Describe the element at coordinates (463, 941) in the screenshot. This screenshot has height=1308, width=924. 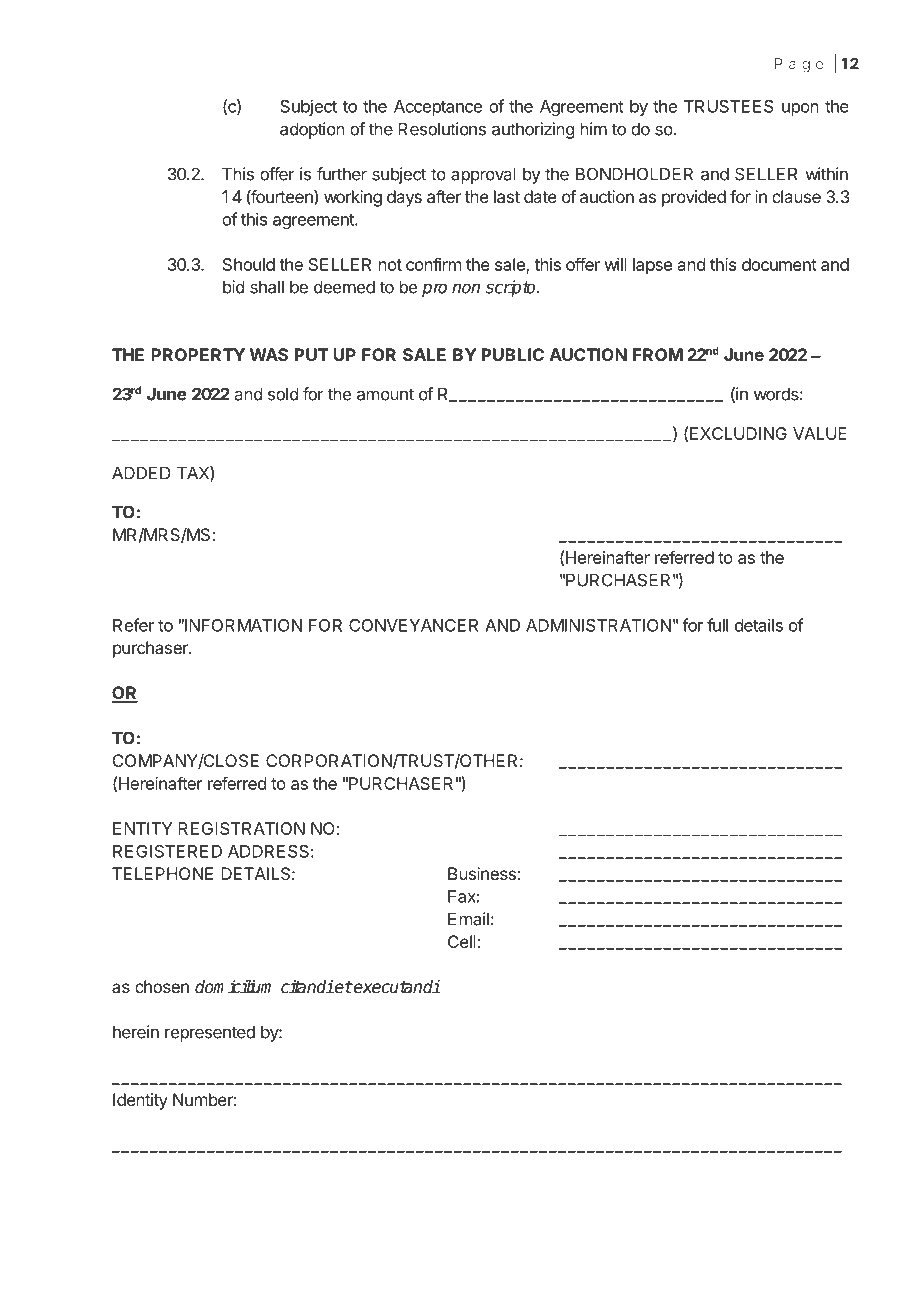
I see `Cell` at that location.
